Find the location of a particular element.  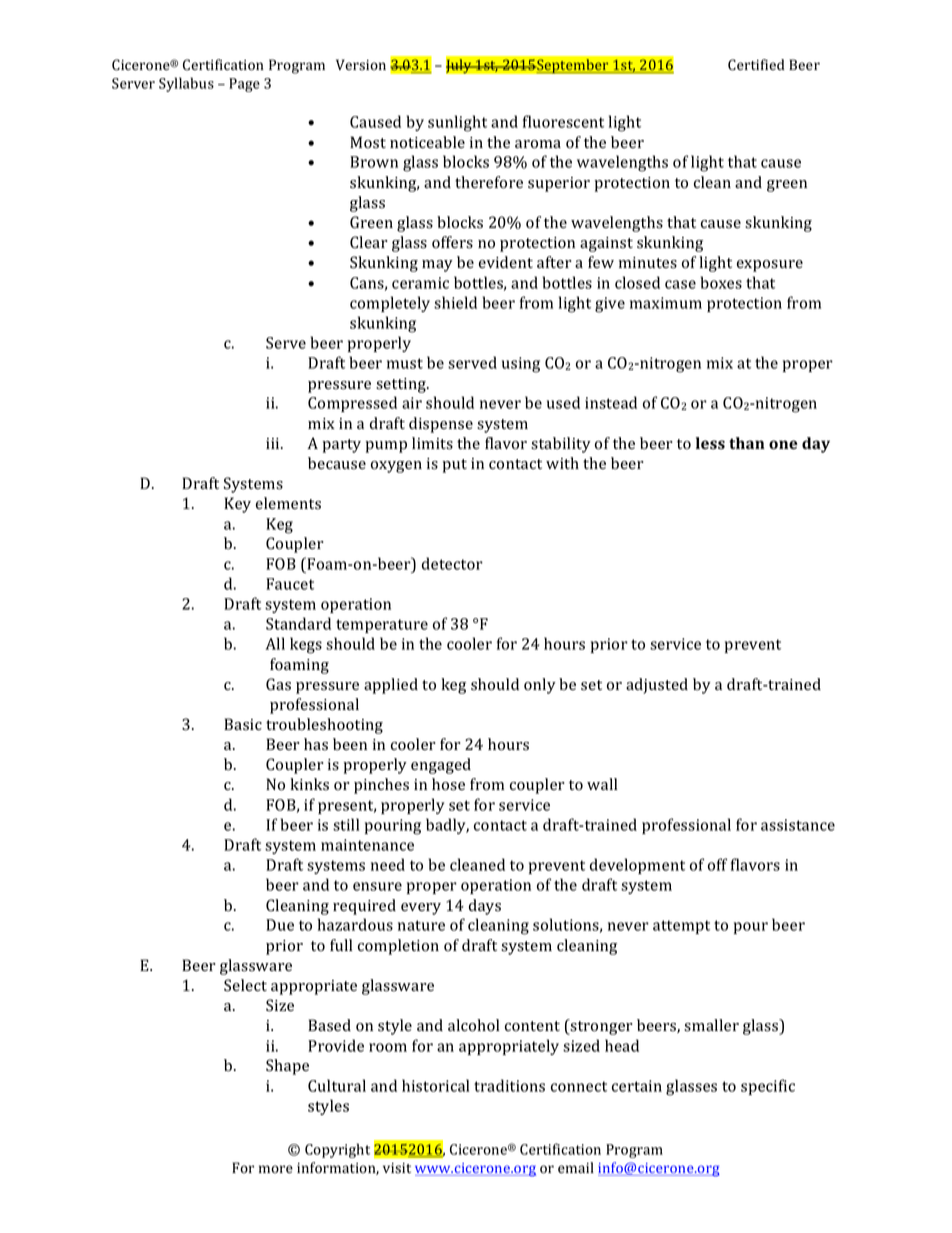

Due is located at coordinates (280, 925).
